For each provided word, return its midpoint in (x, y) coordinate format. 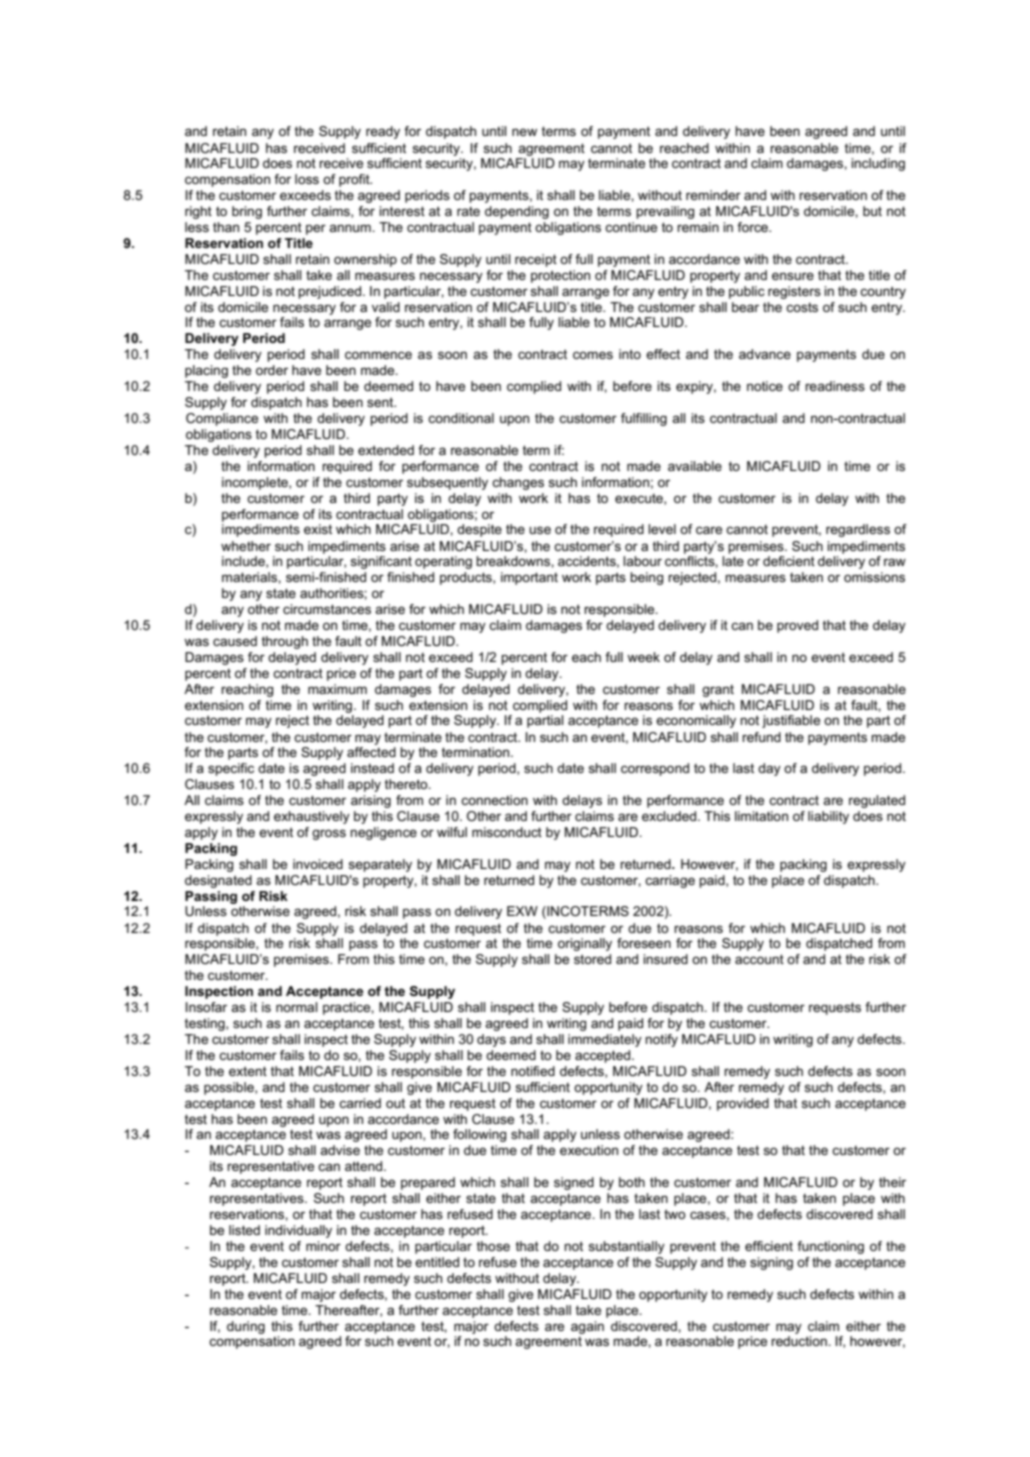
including (878, 164)
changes (518, 483)
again (587, 1327)
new (524, 132)
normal (297, 1007)
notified (533, 1071)
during (246, 1327)
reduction (800, 1341)
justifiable (791, 721)
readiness (835, 386)
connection (494, 800)
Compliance (222, 419)
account (759, 959)
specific (231, 769)
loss (307, 179)
